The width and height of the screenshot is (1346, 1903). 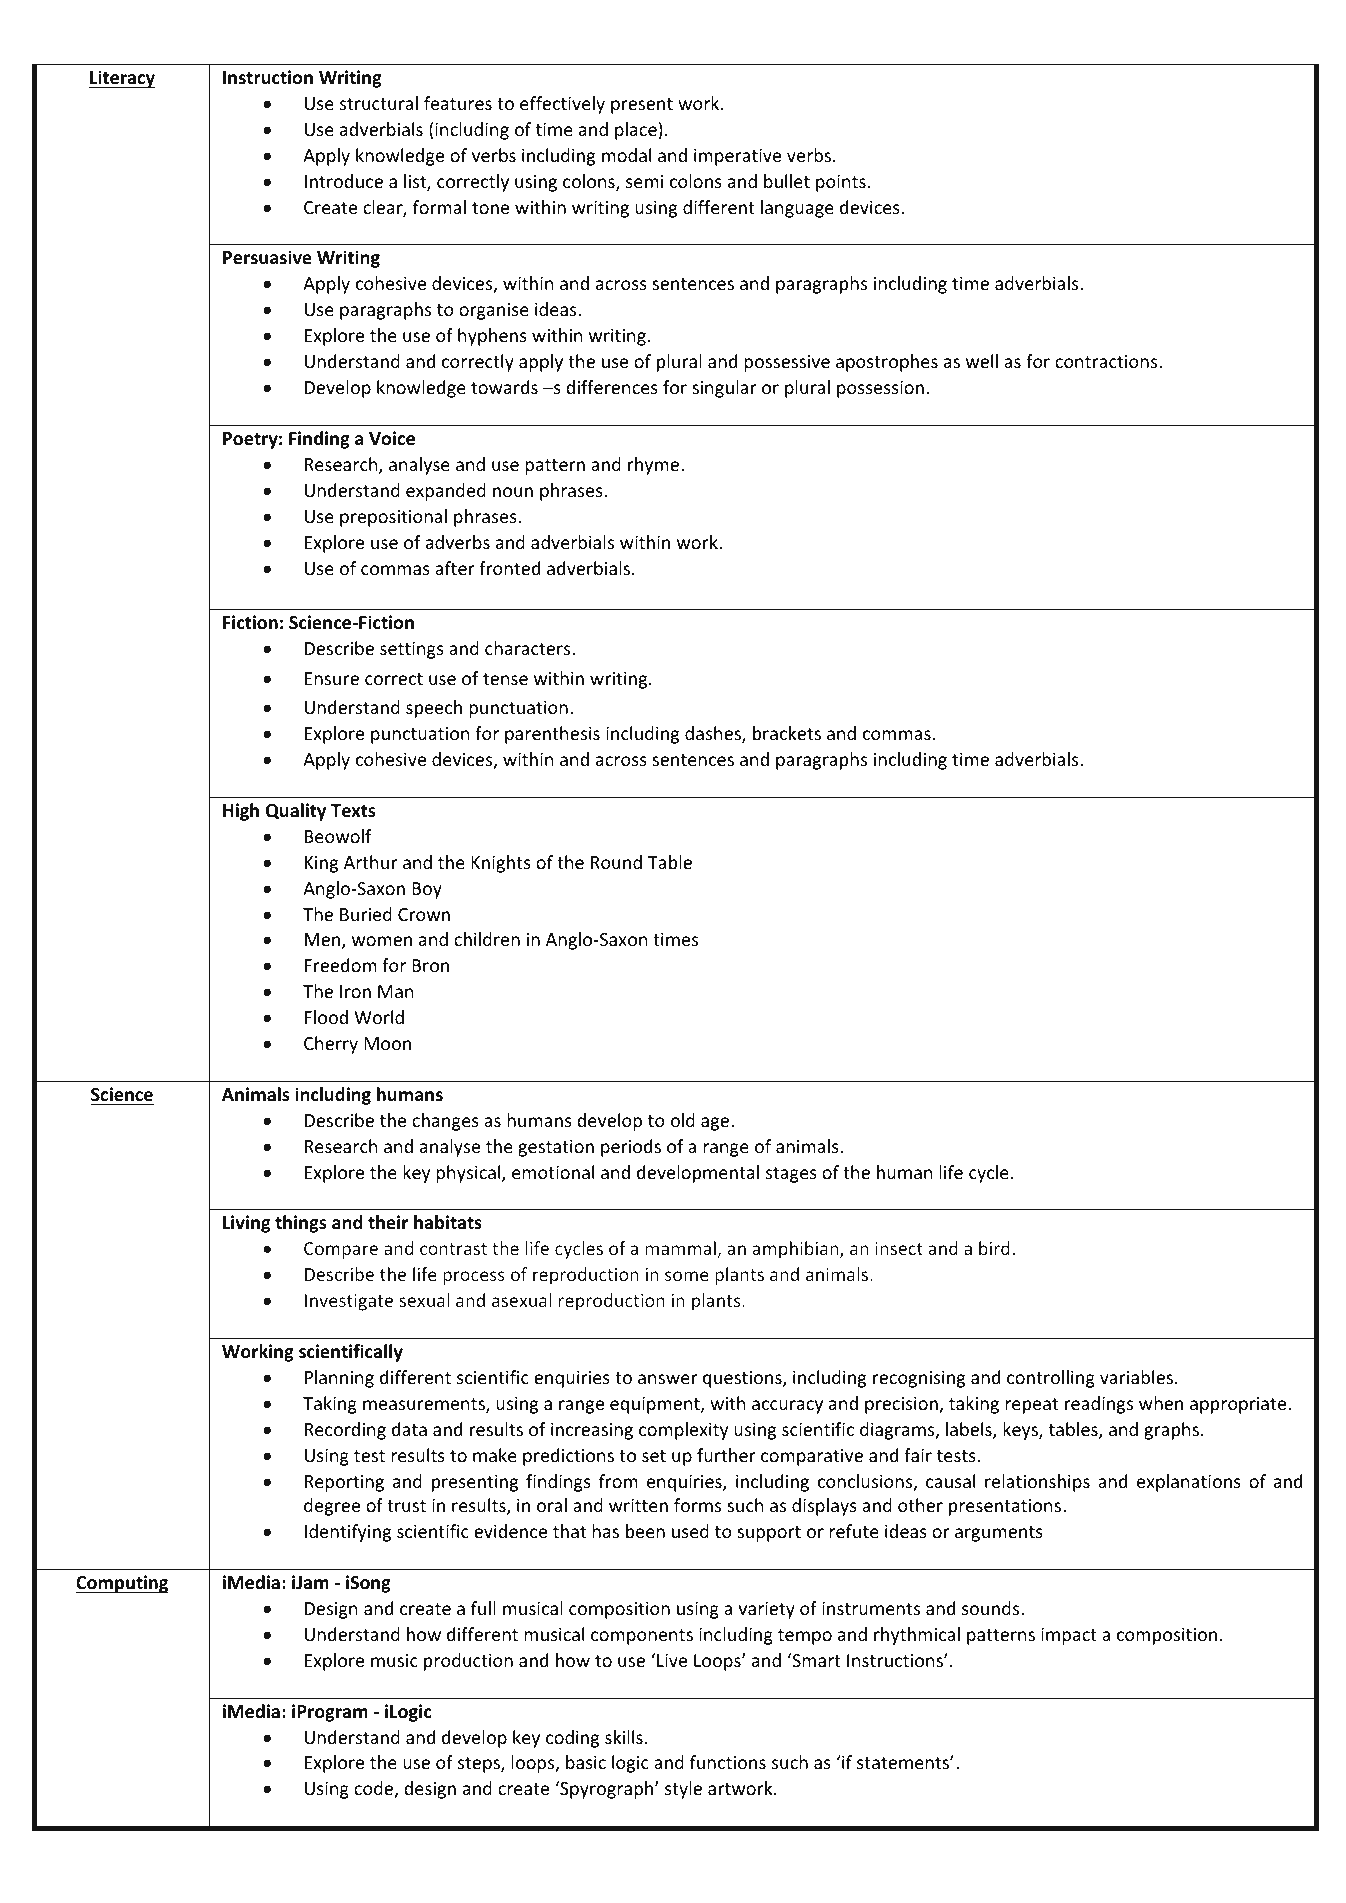 I want to click on Introduce, so click(x=344, y=181).
